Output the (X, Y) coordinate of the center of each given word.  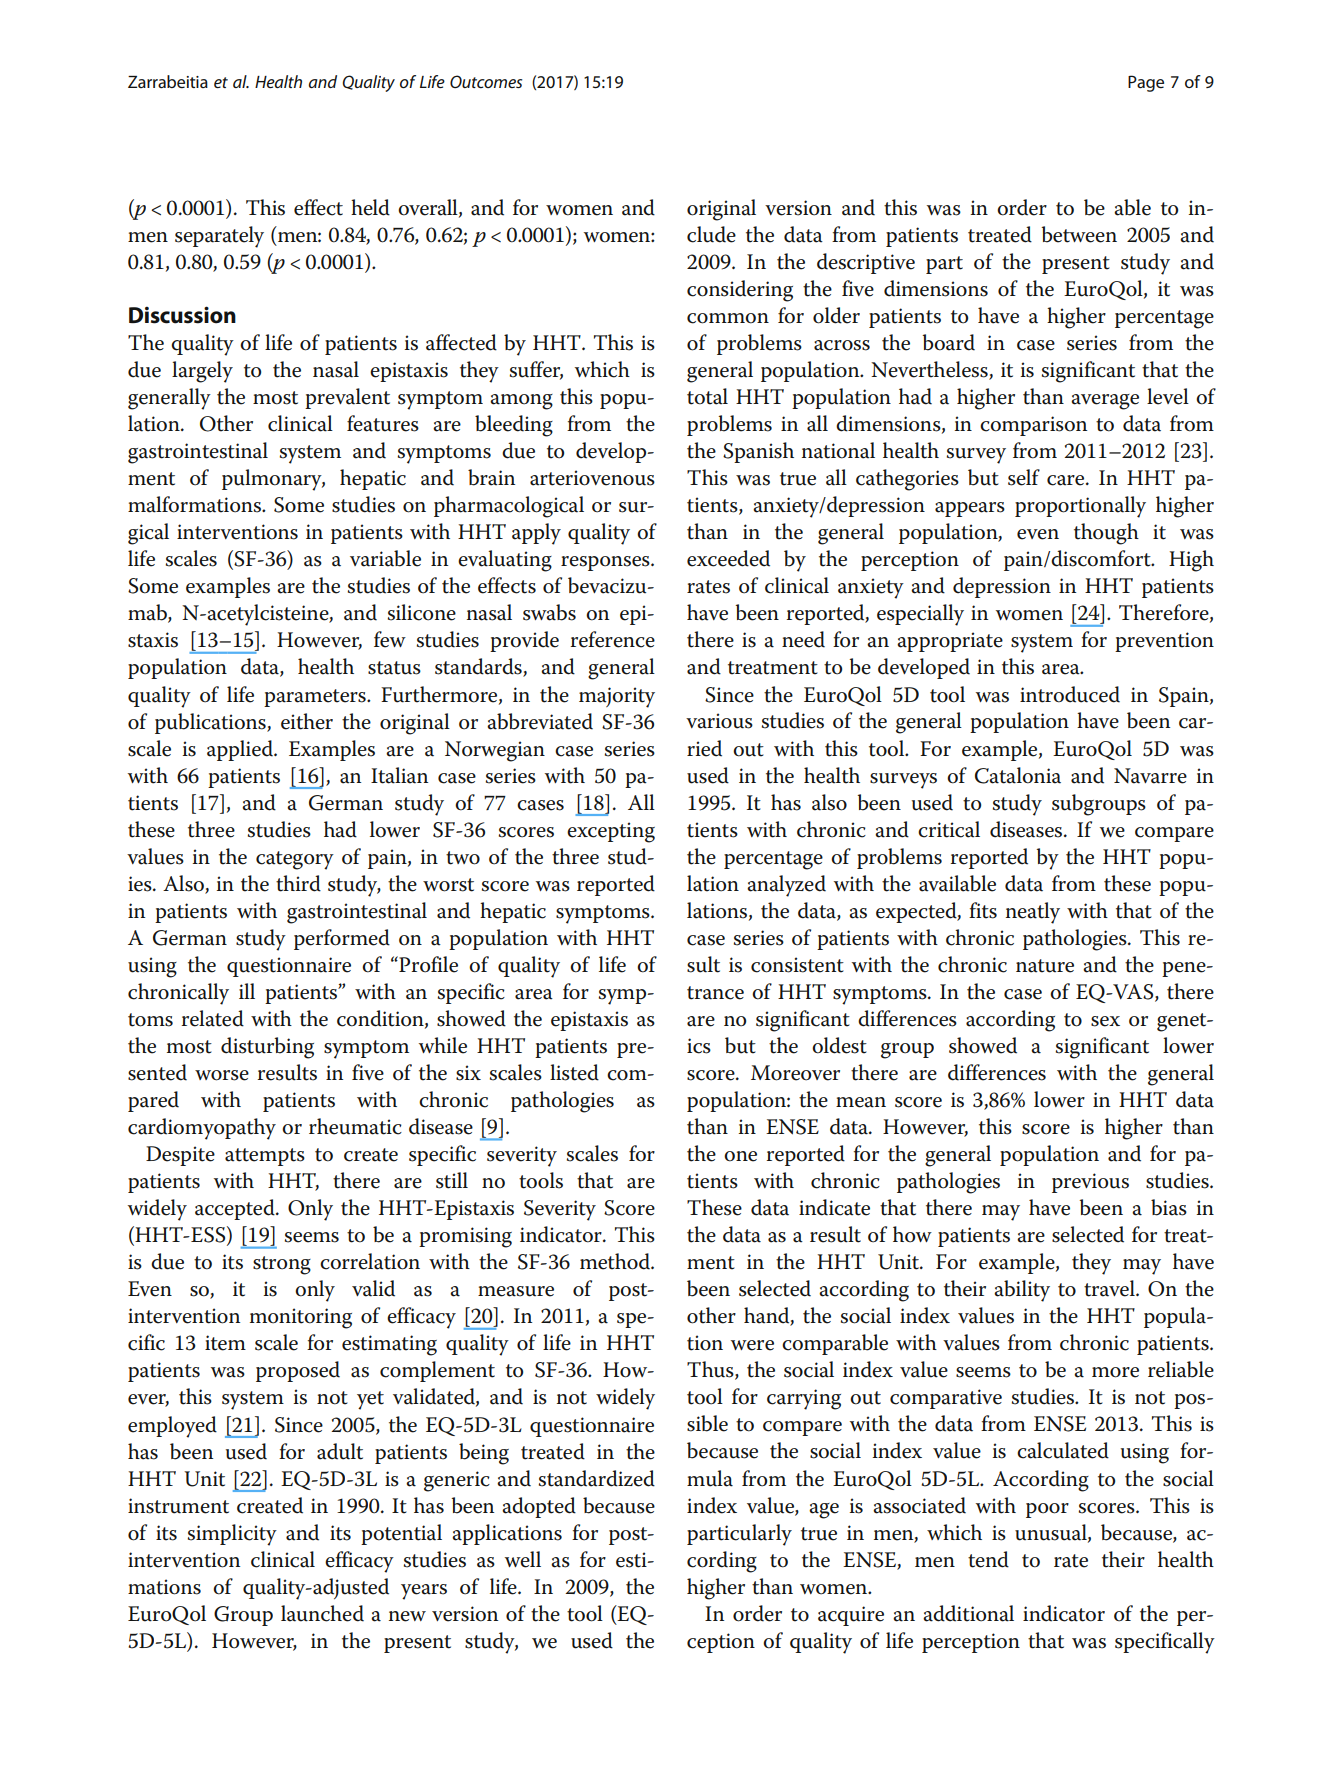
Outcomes (486, 81)
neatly (1033, 913)
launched (322, 1613)
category (295, 860)
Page (1146, 83)
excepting (611, 832)
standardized (597, 1478)
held (370, 207)
